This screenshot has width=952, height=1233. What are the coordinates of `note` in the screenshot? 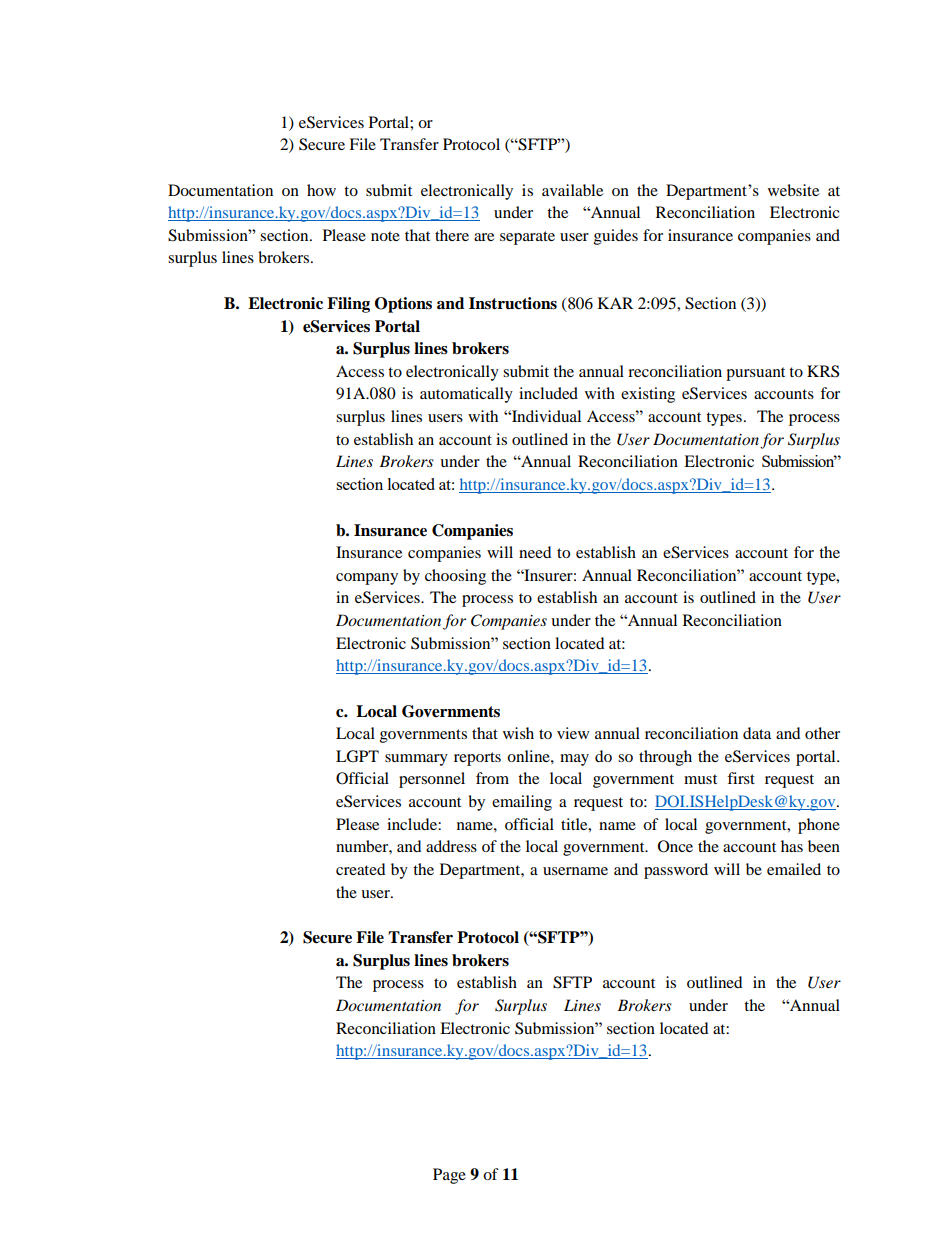 It's located at (385, 236).
